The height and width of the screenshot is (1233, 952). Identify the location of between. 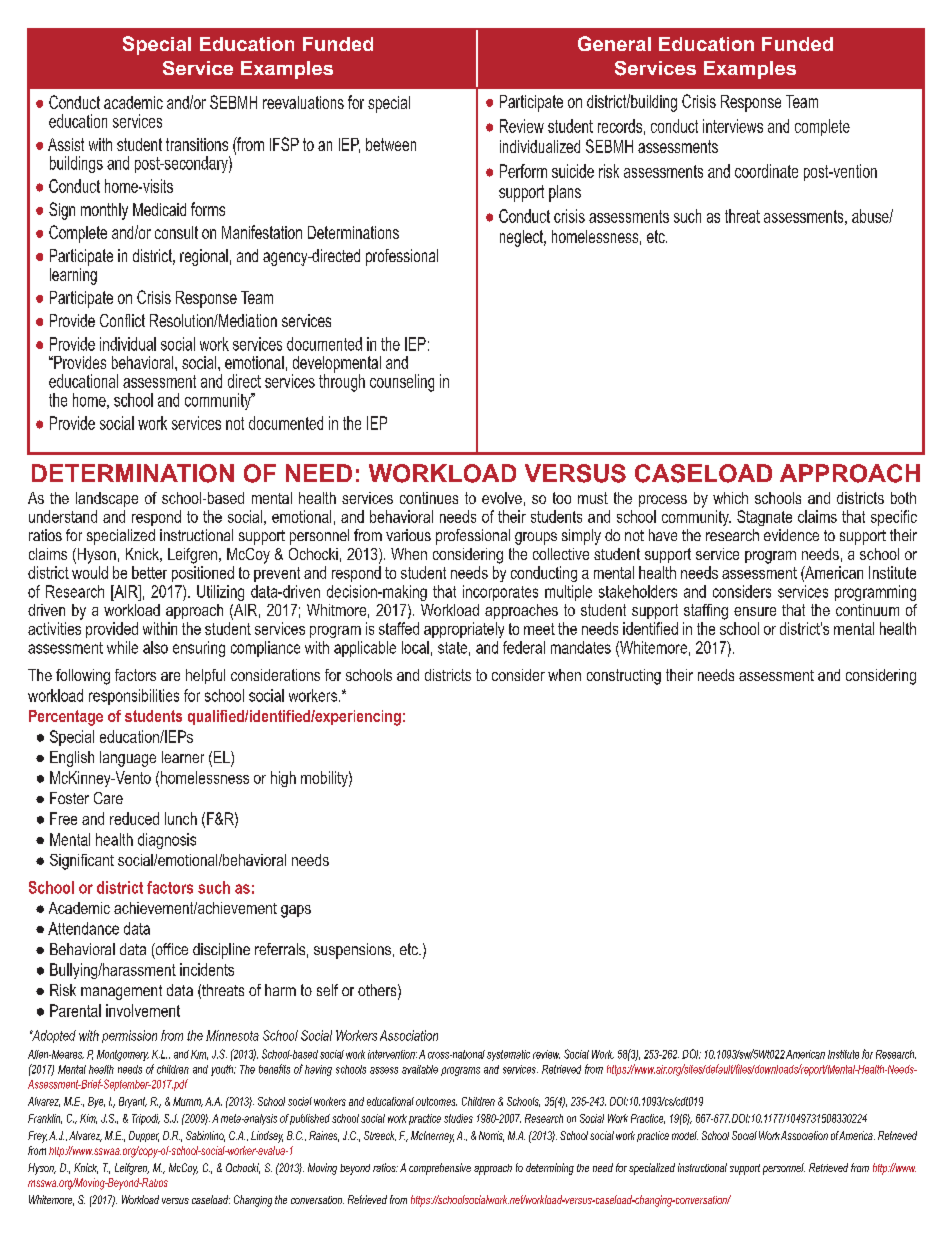
(391, 144).
